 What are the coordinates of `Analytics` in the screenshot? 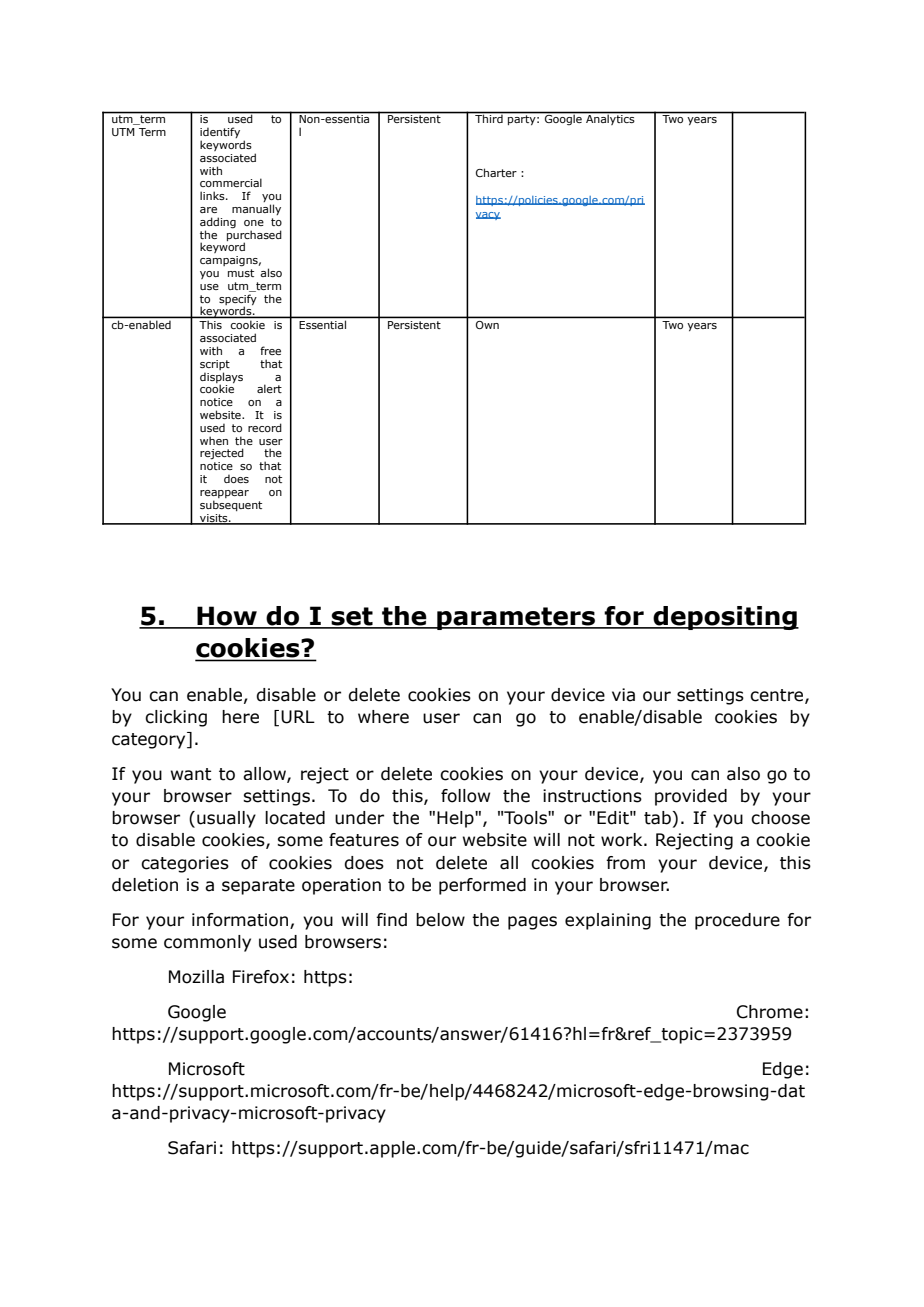 It's located at (610, 119).
